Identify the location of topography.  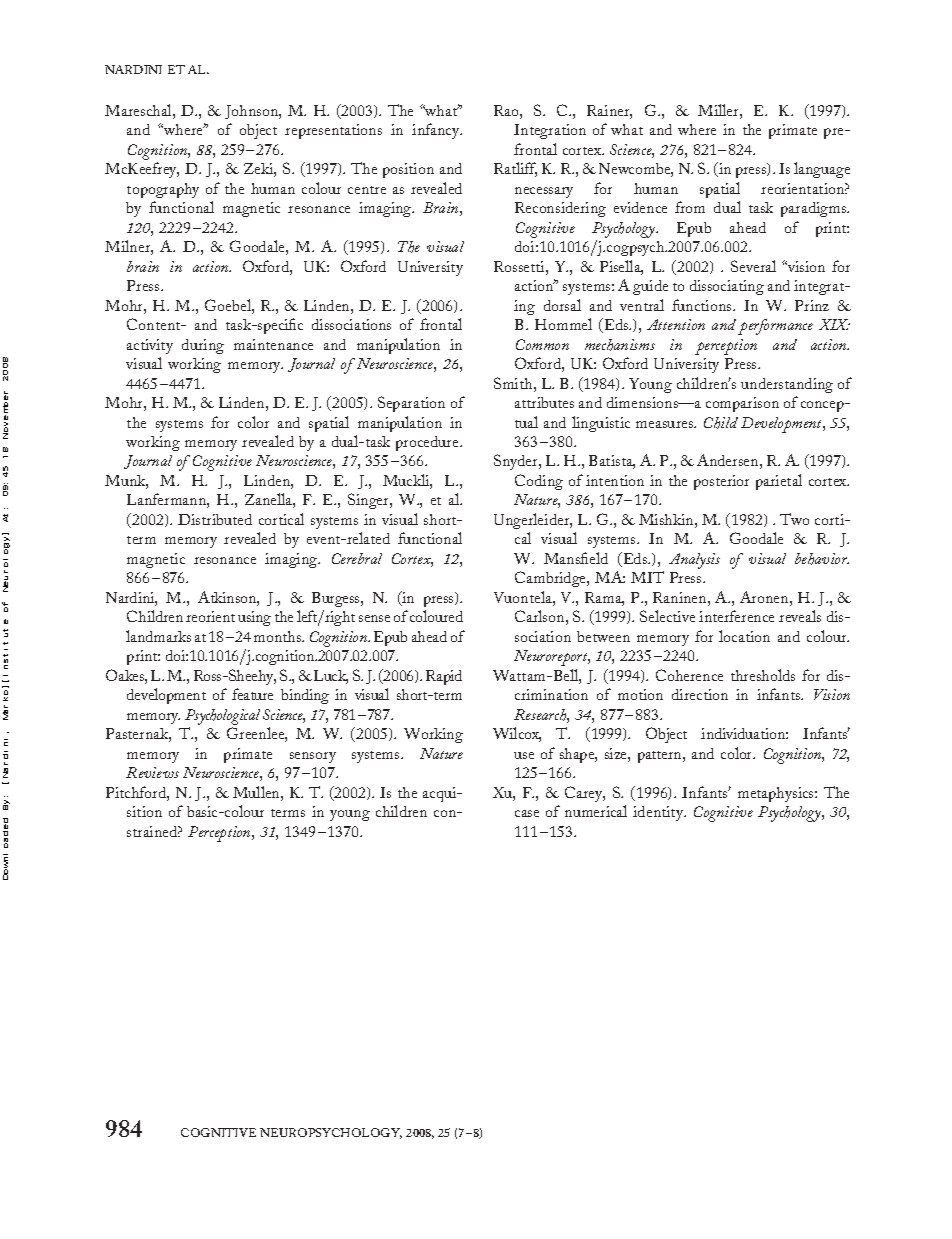
(163, 190).
